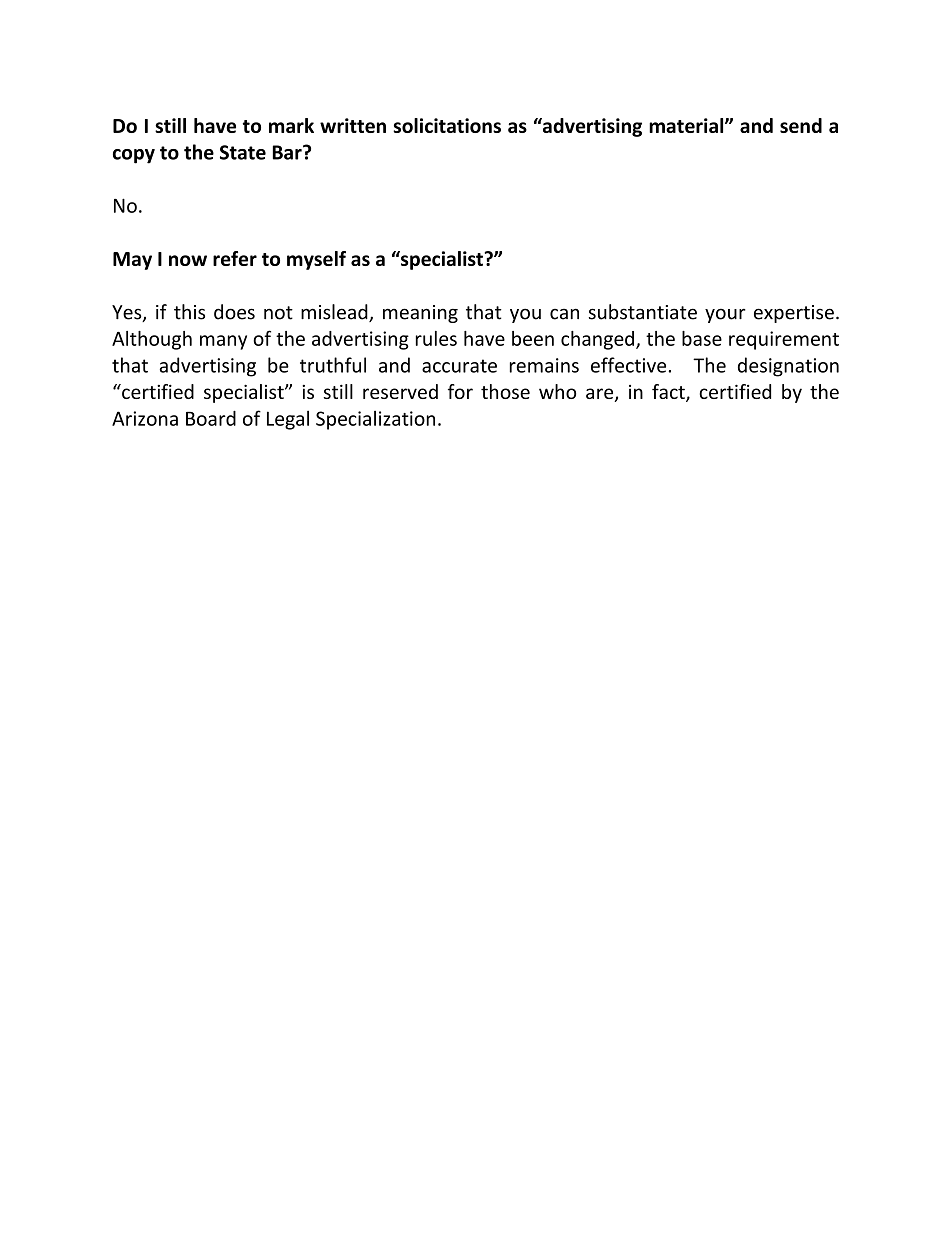 The height and width of the screenshot is (1233, 952). I want to click on solicitations, so click(447, 125).
